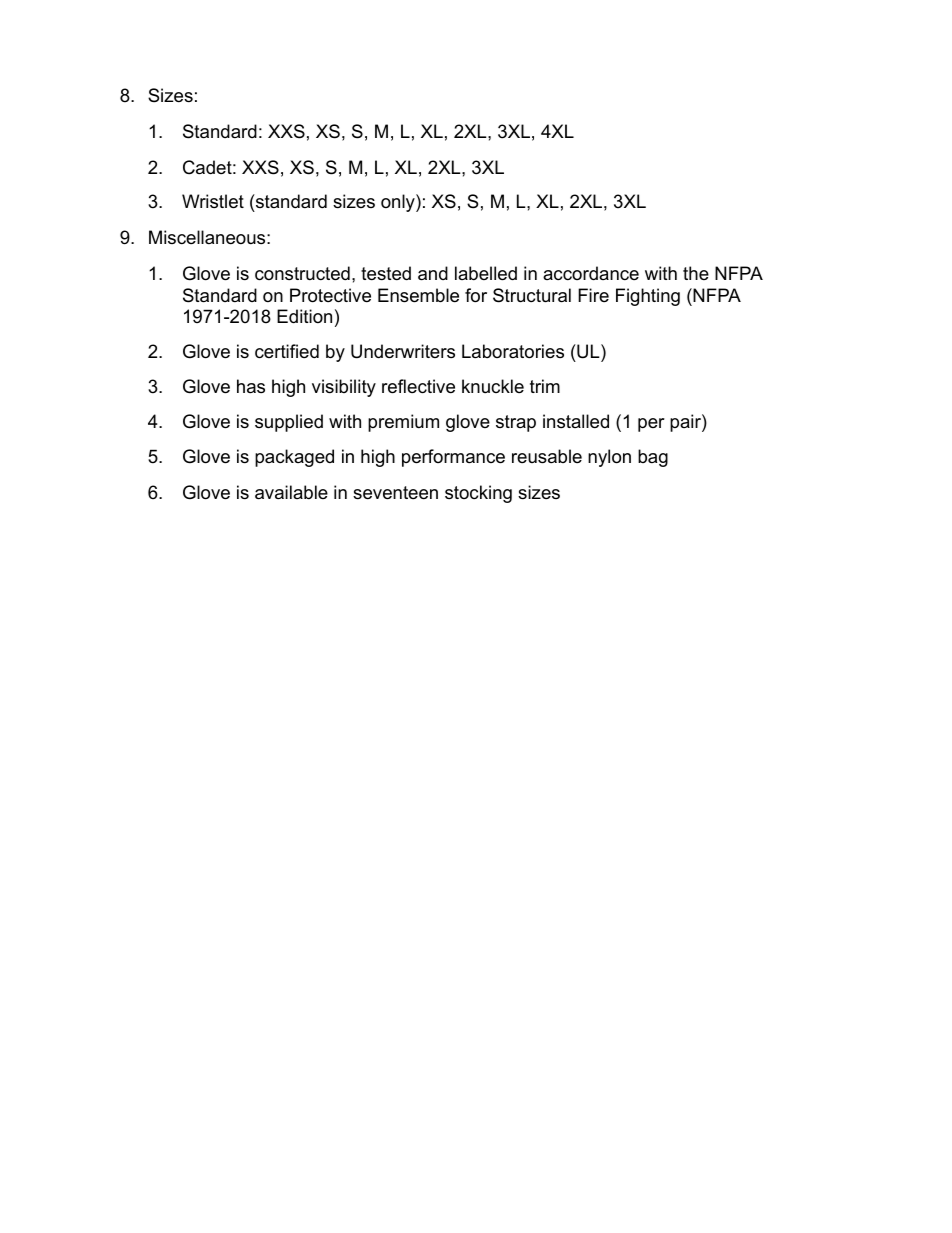 The height and width of the document is (1233, 952). I want to click on Laboratories, so click(513, 351).
